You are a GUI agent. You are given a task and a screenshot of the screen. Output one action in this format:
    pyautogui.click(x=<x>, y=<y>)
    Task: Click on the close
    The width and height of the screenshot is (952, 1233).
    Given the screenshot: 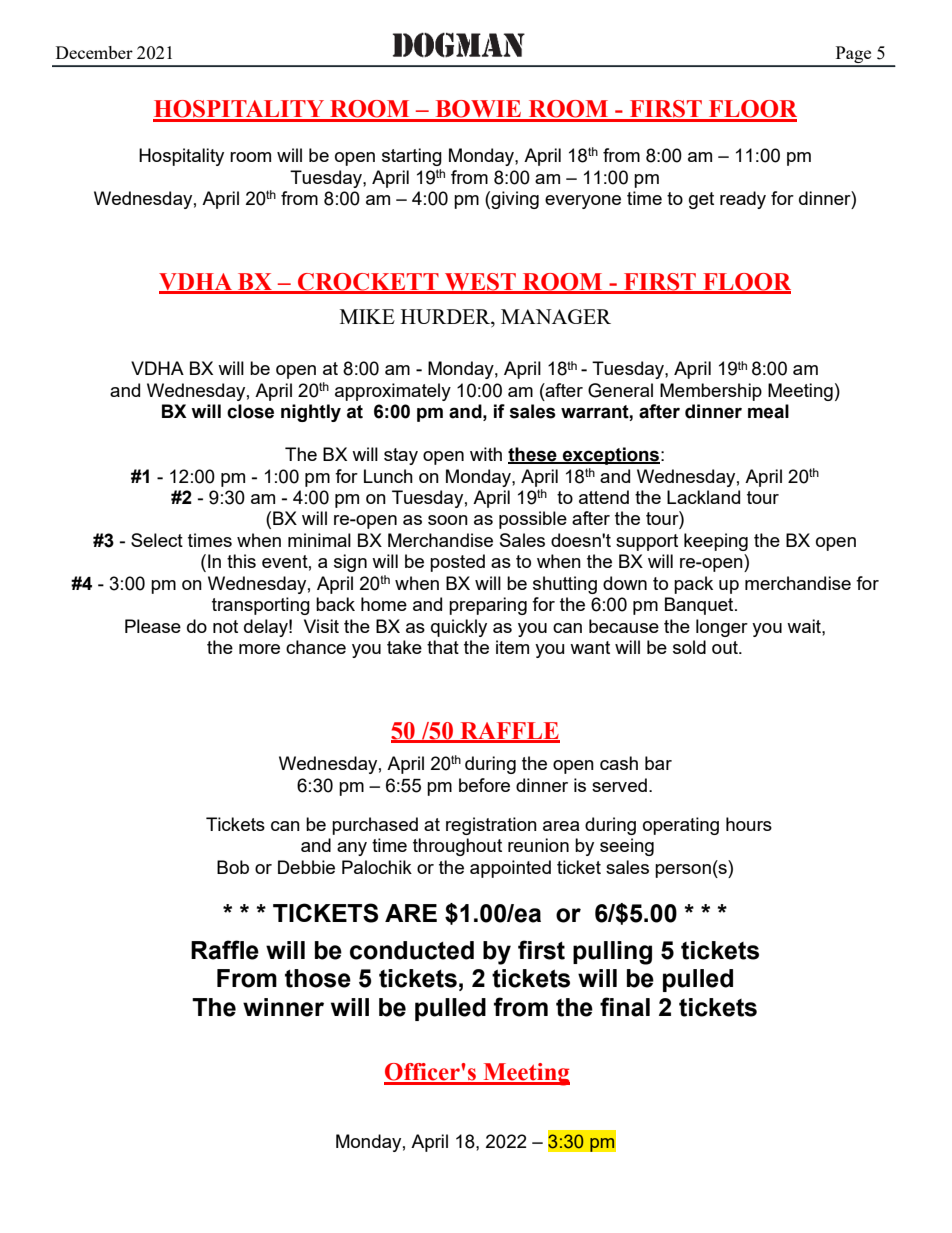 What is the action you would take?
    pyautogui.click(x=250, y=411)
